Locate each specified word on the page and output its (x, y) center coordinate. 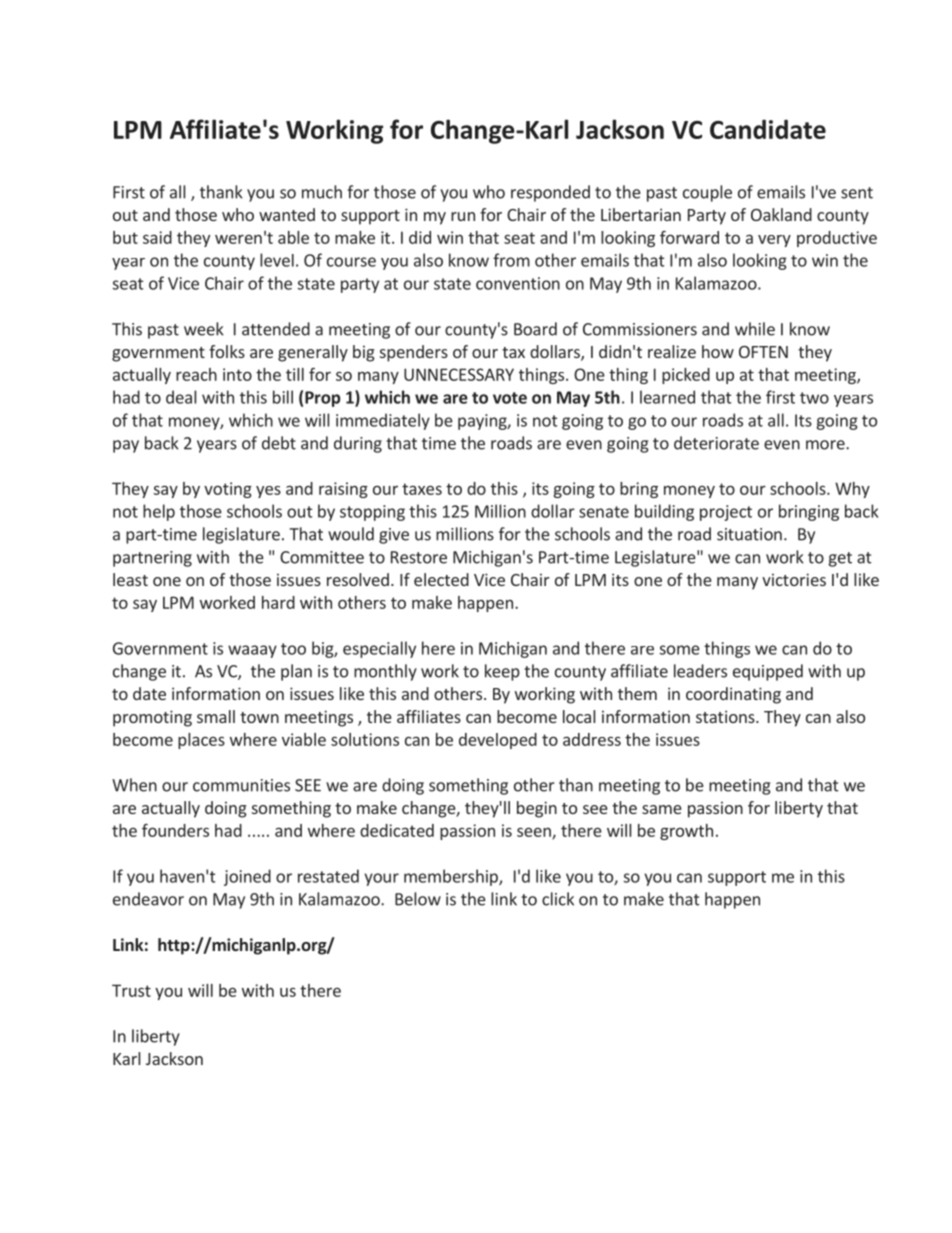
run (463, 216)
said (157, 237)
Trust (131, 990)
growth (686, 832)
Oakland (781, 214)
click (558, 899)
